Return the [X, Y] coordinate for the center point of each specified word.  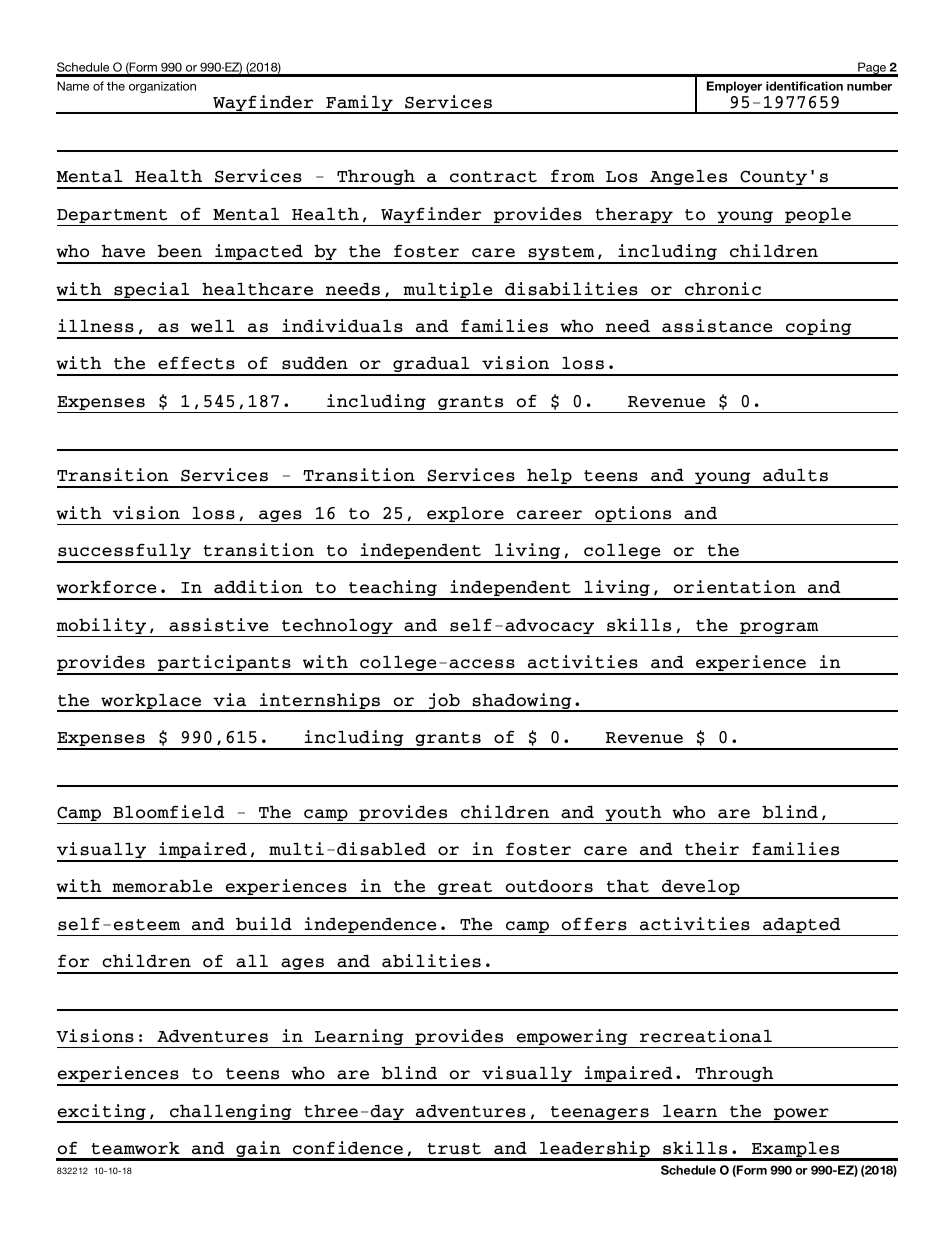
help [549, 477]
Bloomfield [168, 812]
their [712, 849]
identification [804, 86]
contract [493, 177]
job [444, 702]
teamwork [135, 1148]
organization [162, 87]
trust [454, 1149]
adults [795, 475]
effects [196, 363]
